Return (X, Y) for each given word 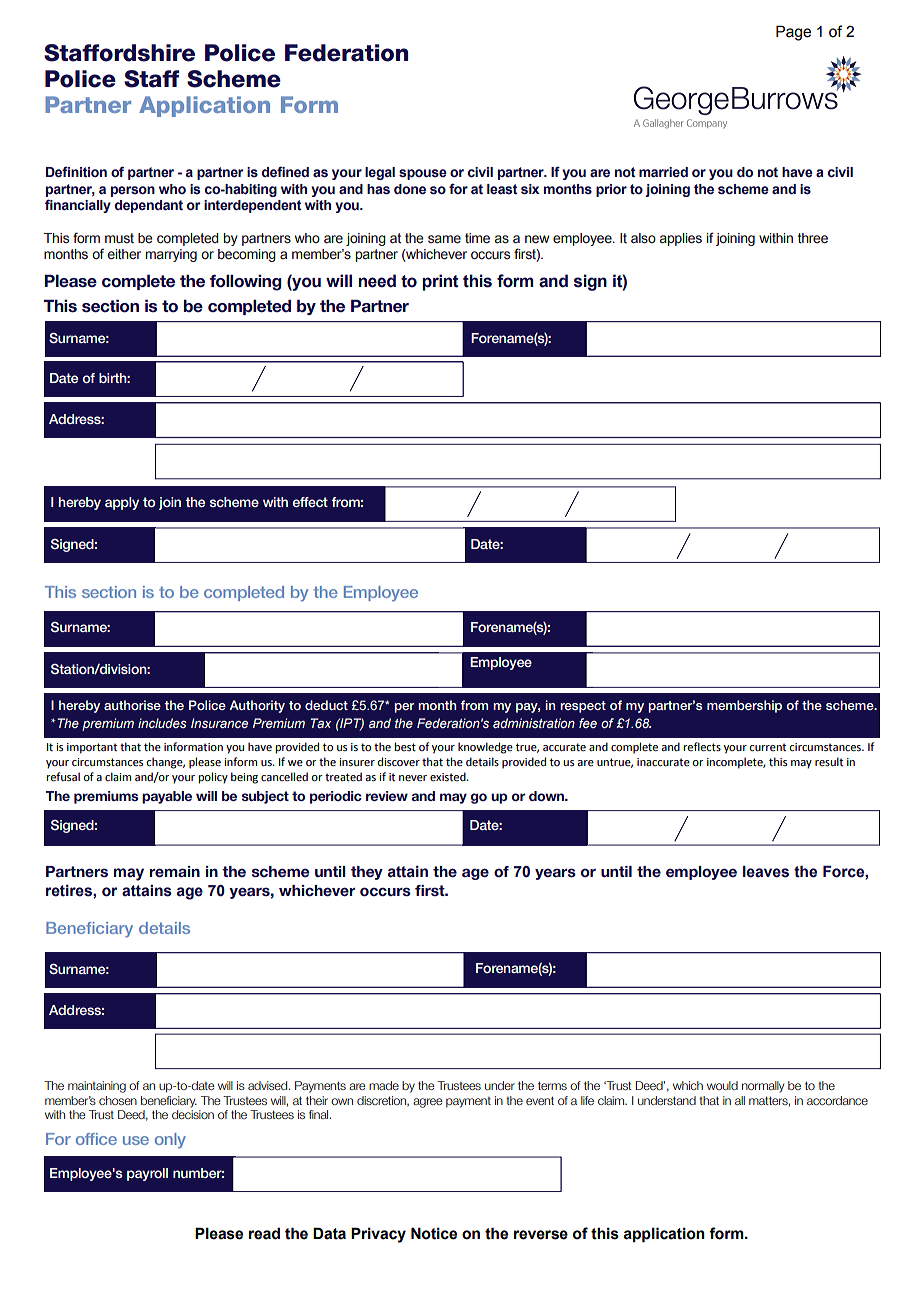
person (133, 191)
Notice (434, 1233)
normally (763, 1087)
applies (681, 239)
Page (793, 33)
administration (534, 723)
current (767, 747)
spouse (423, 174)
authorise (132, 705)
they (367, 873)
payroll (147, 1174)
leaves (766, 872)
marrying (171, 255)
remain (174, 871)
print (440, 282)
